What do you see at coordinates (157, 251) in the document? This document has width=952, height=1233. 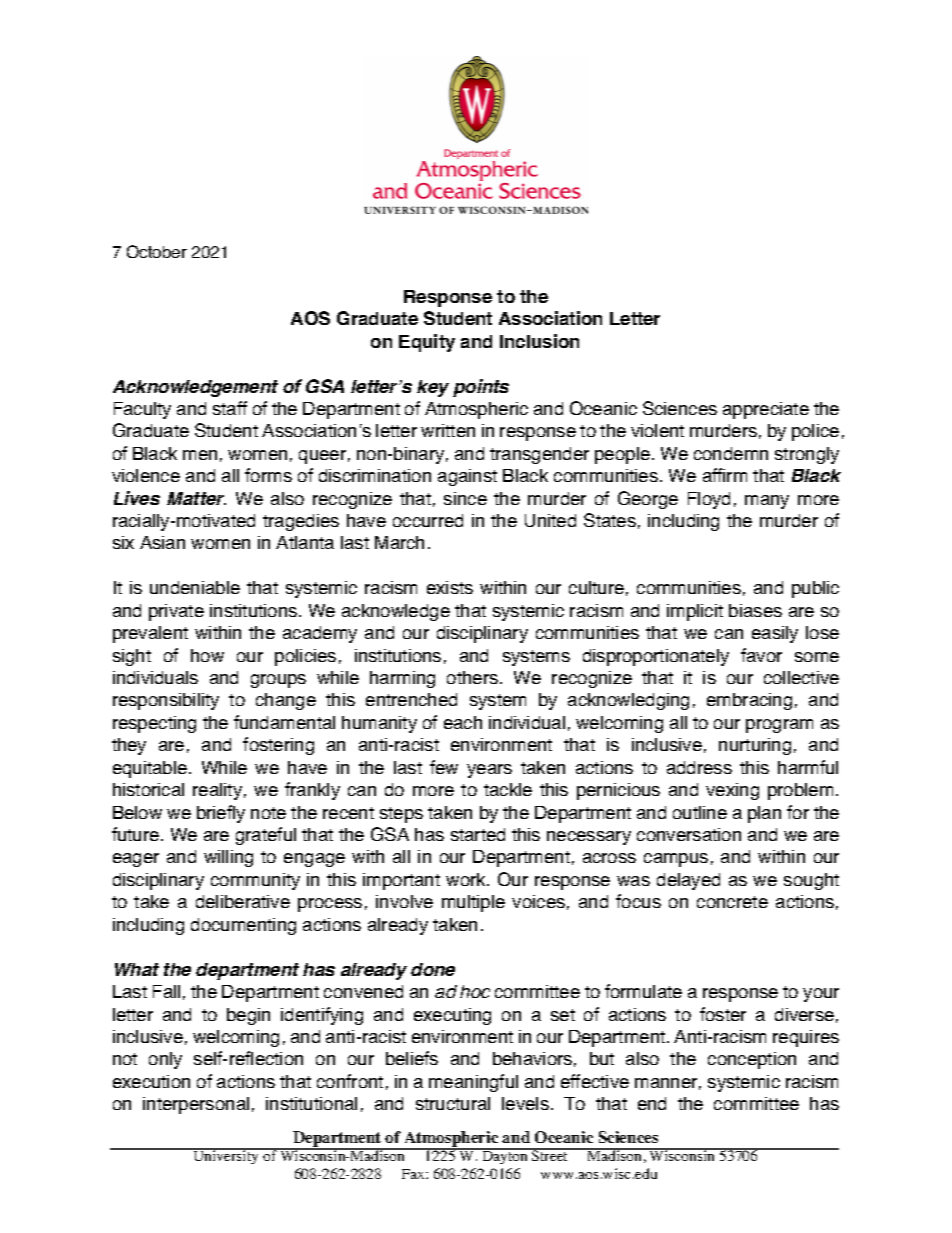 I see `October` at bounding box center [157, 251].
